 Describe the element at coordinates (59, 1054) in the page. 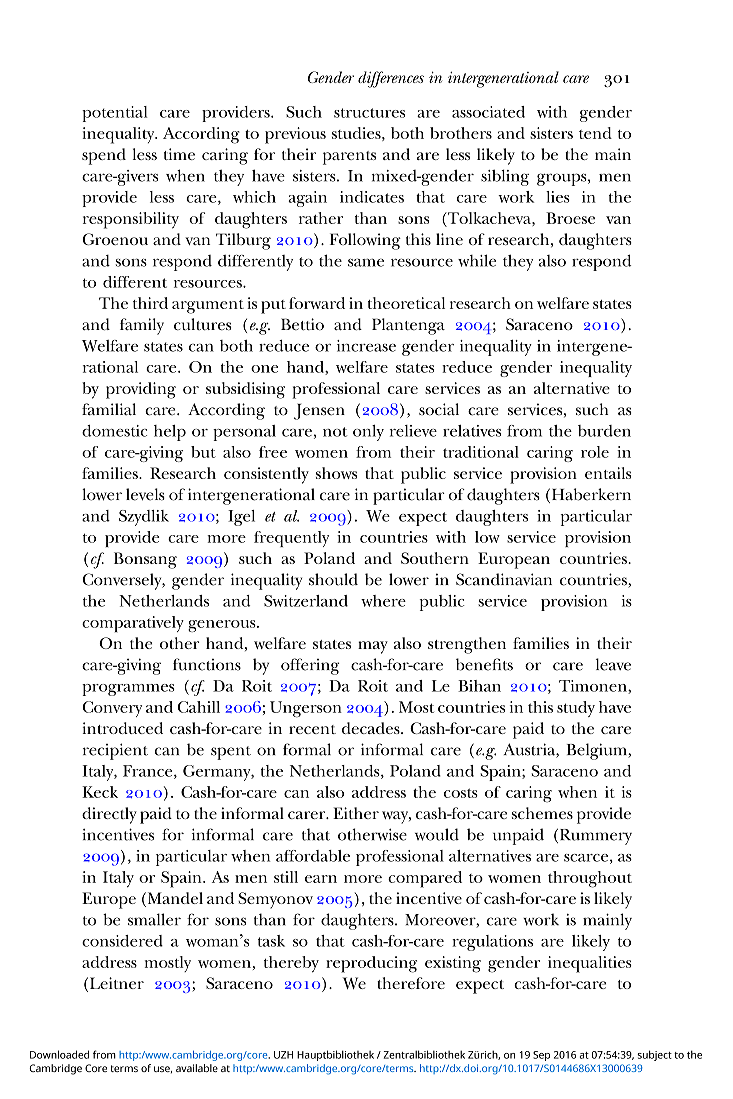

I see `Downloaded` at that location.
